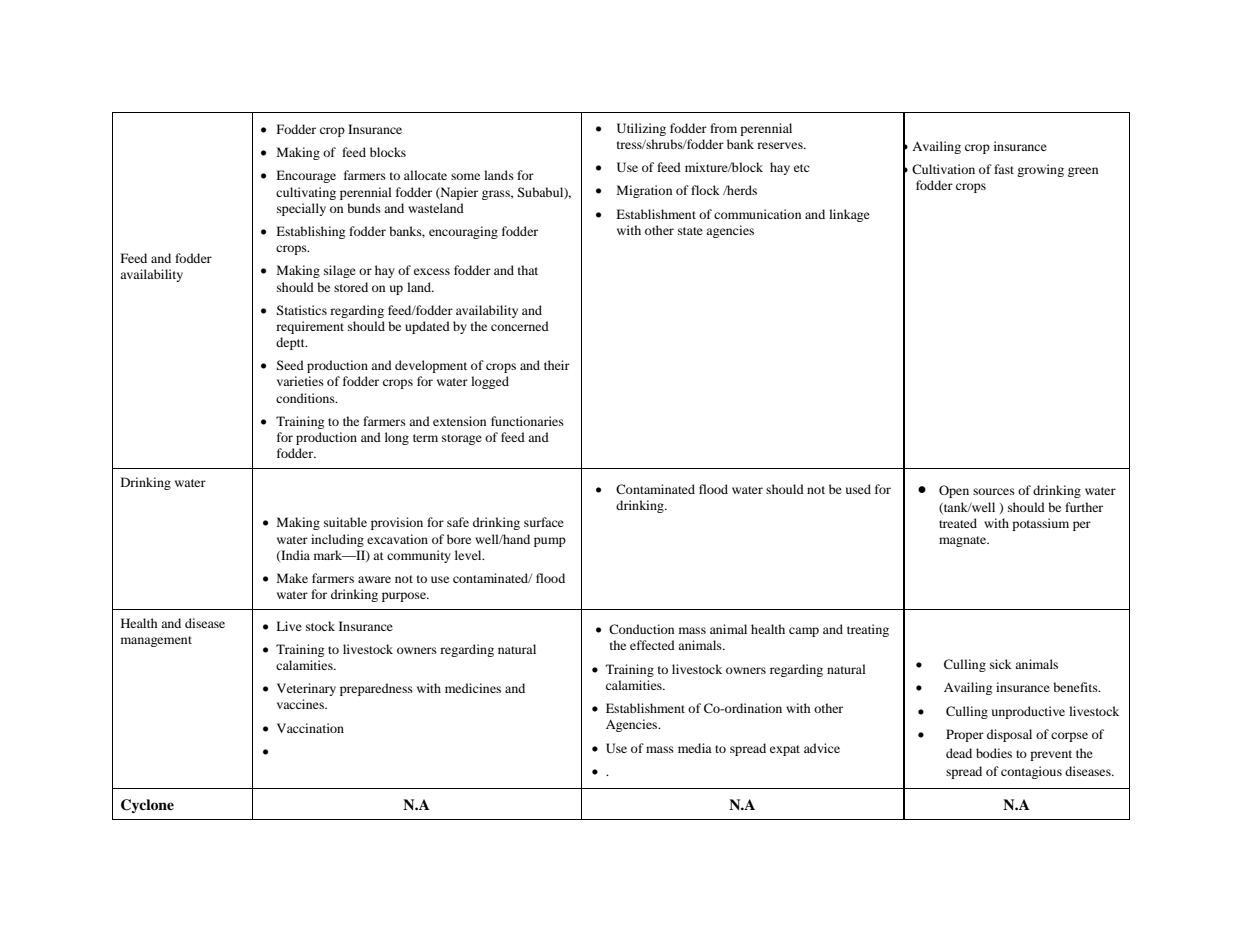 Image resolution: width=1233 pixels, height=952 pixels. I want to click on linkage, so click(849, 215).
